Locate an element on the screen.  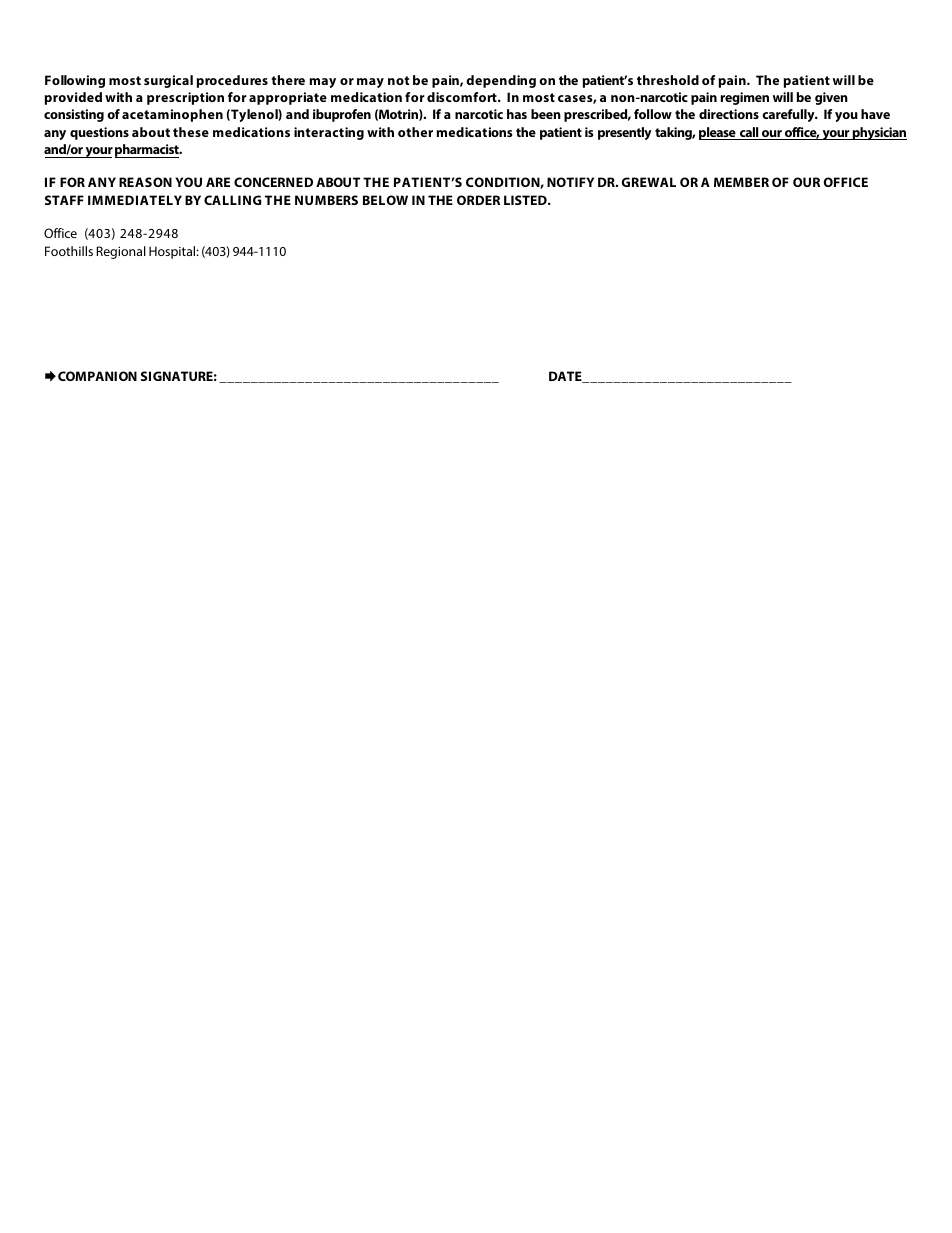
NOTIFY is located at coordinates (570, 182).
